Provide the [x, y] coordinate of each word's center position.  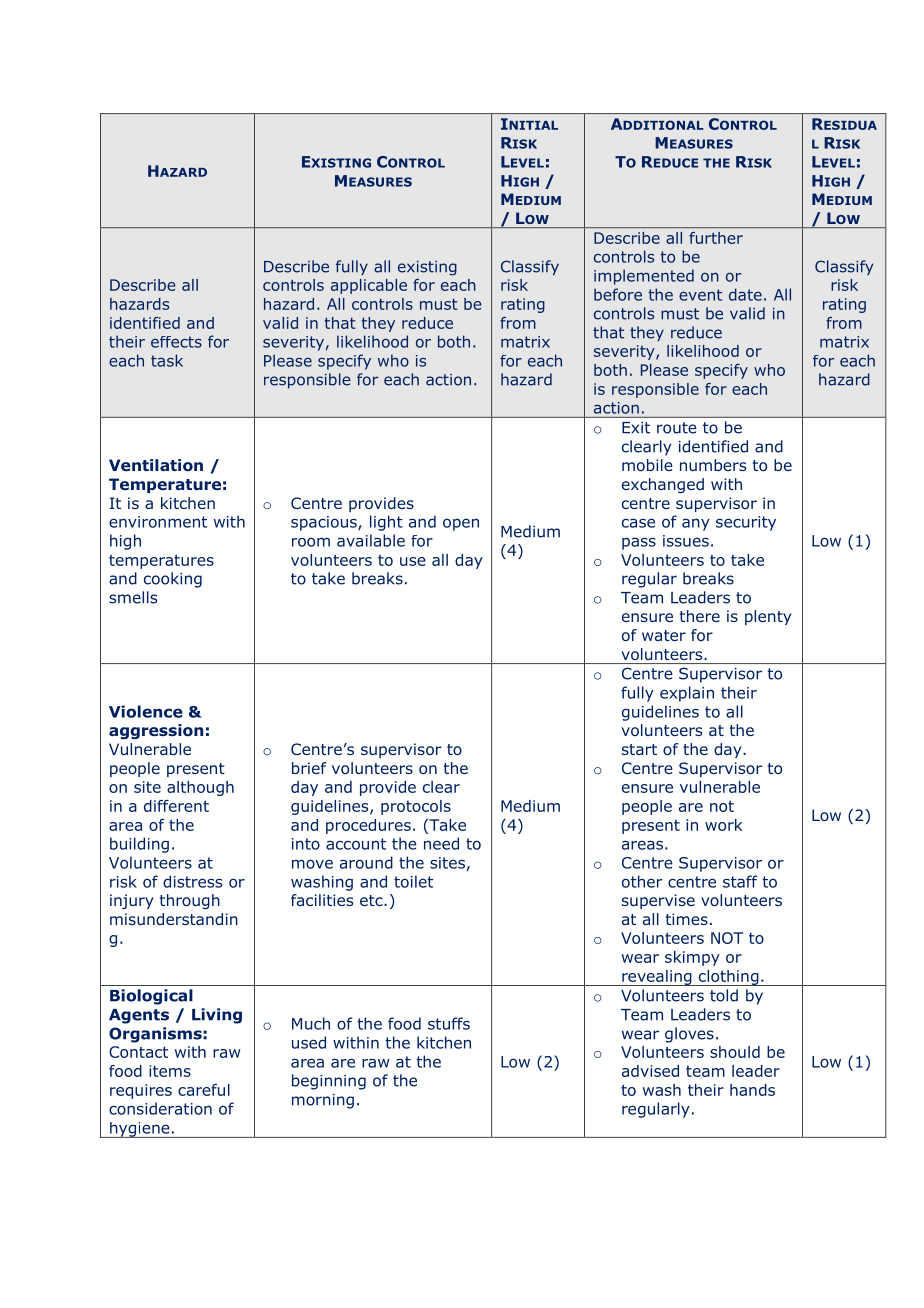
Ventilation [156, 465]
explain [687, 694]
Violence [146, 711]
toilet [413, 881]
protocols [416, 807]
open [461, 524]
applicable [369, 286]
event [700, 295]
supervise [658, 901]
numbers [713, 465]
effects [176, 342]
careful [204, 1090]
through [190, 901]
